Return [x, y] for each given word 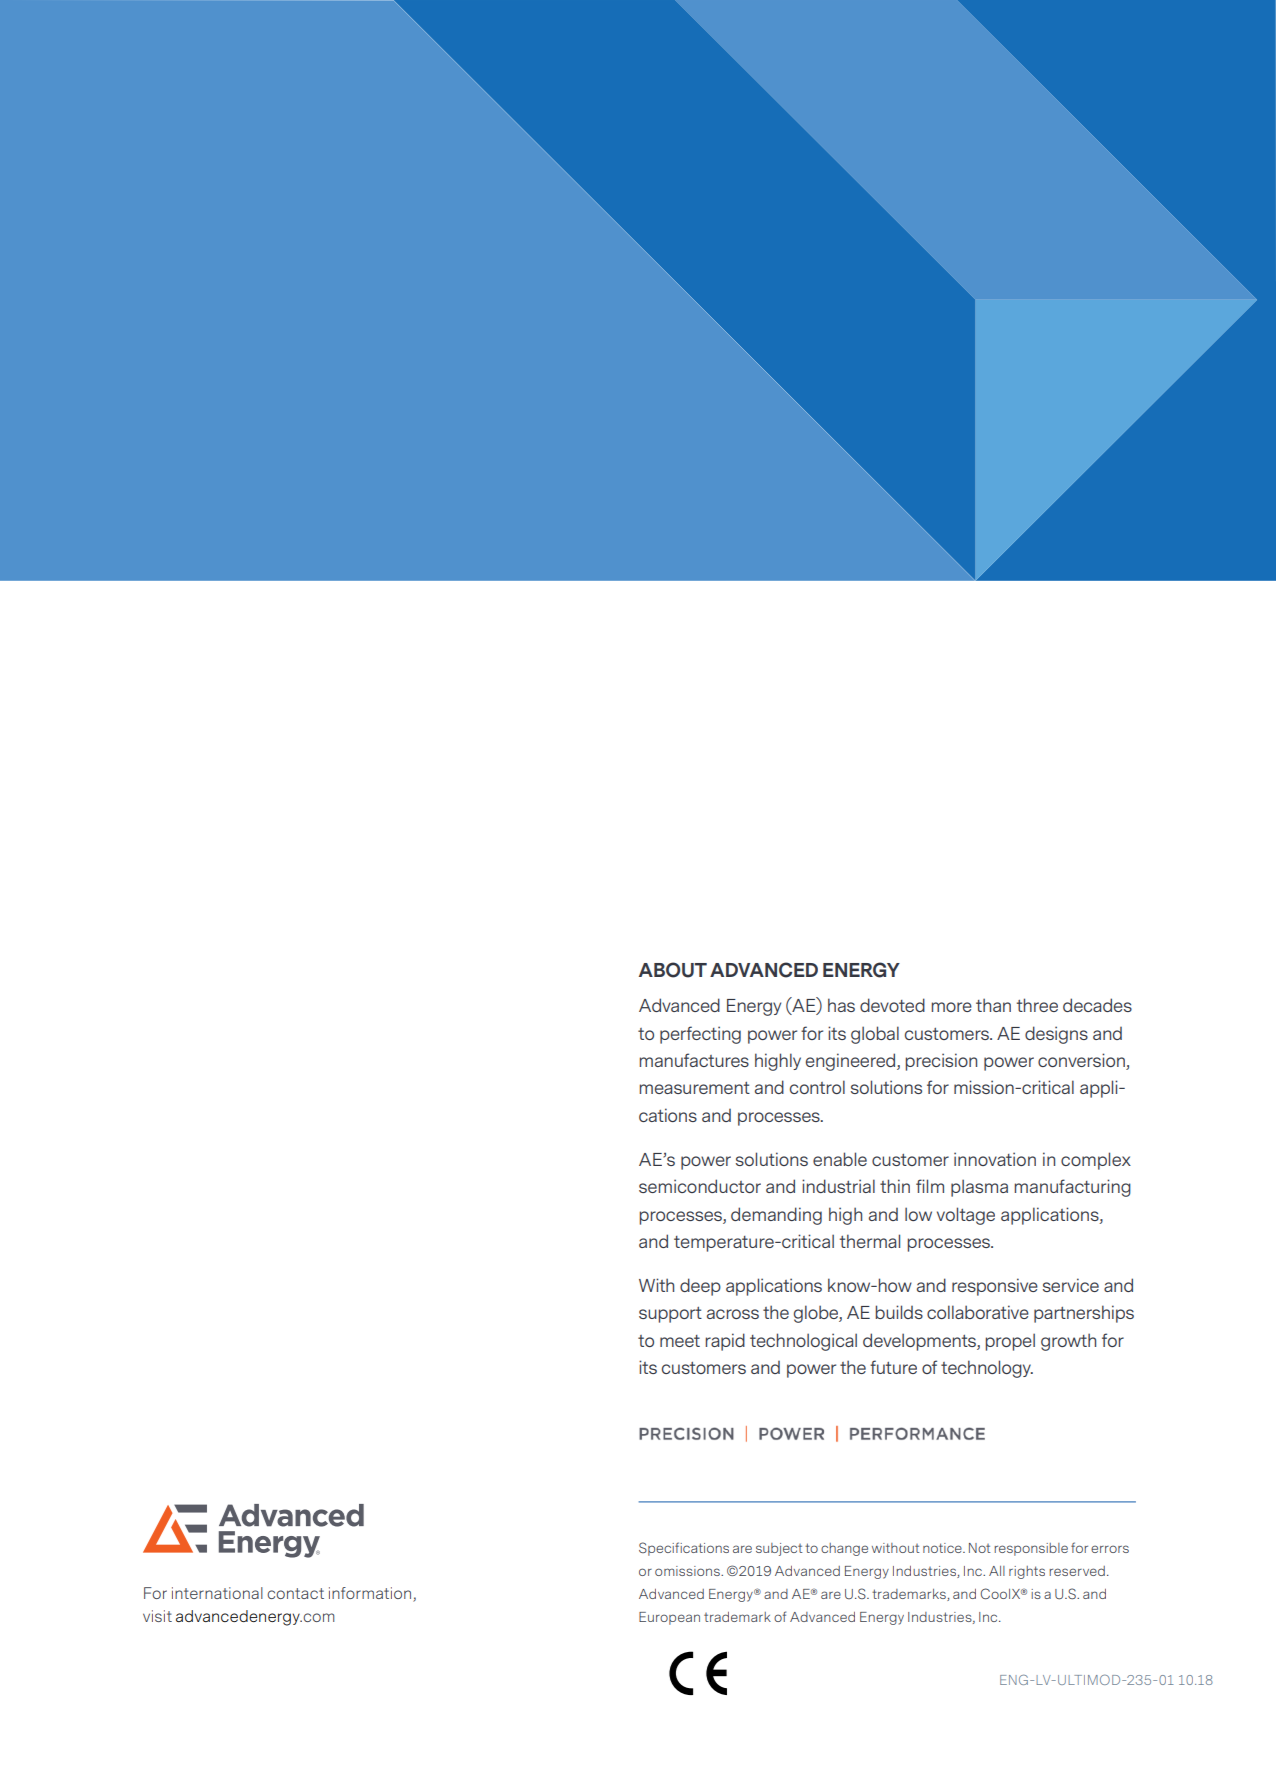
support [670, 1315]
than [993, 1005]
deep [700, 1287]
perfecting [700, 1035]
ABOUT [673, 970]
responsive [995, 1287]
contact [295, 1593]
